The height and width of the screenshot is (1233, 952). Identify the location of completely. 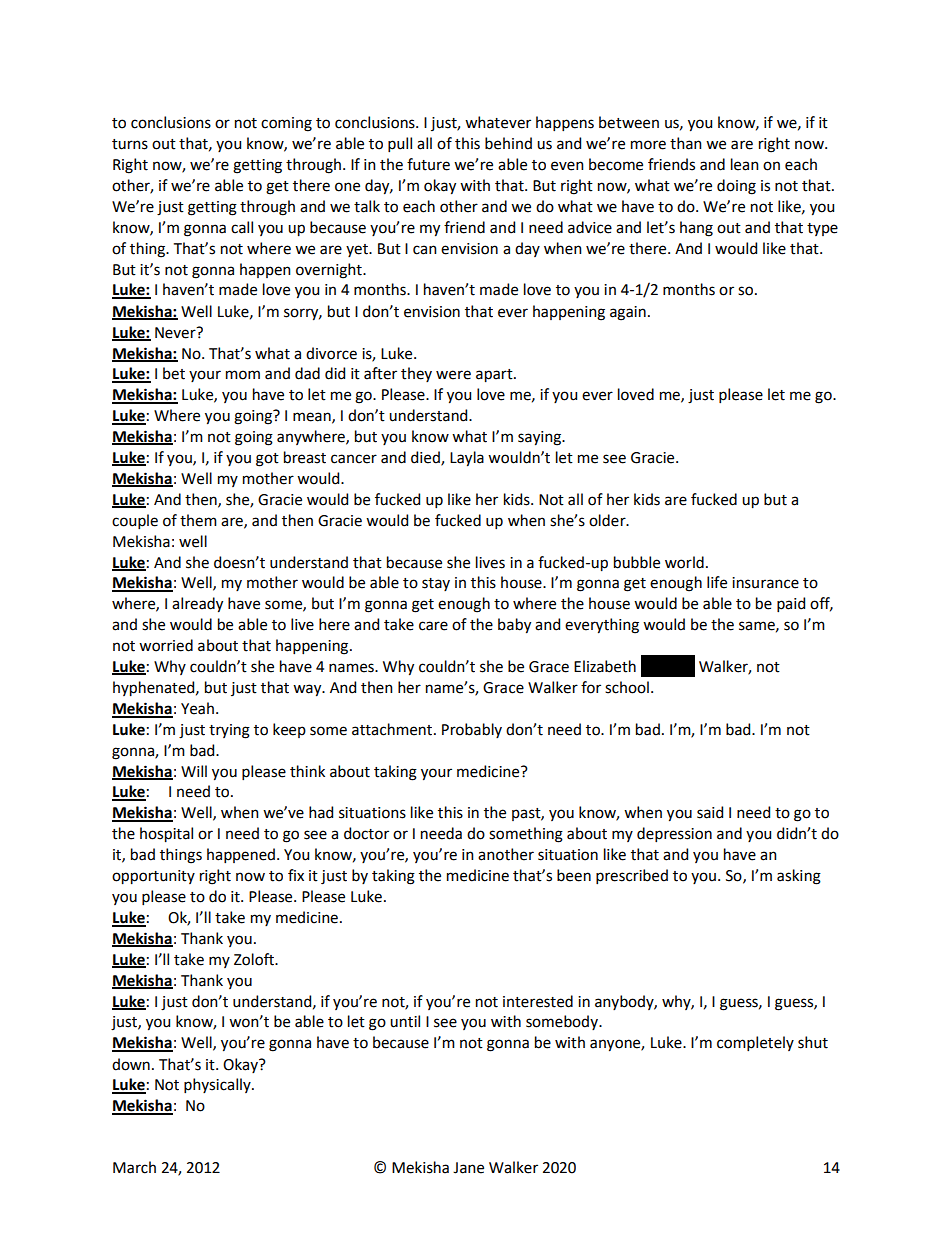
(755, 1043).
